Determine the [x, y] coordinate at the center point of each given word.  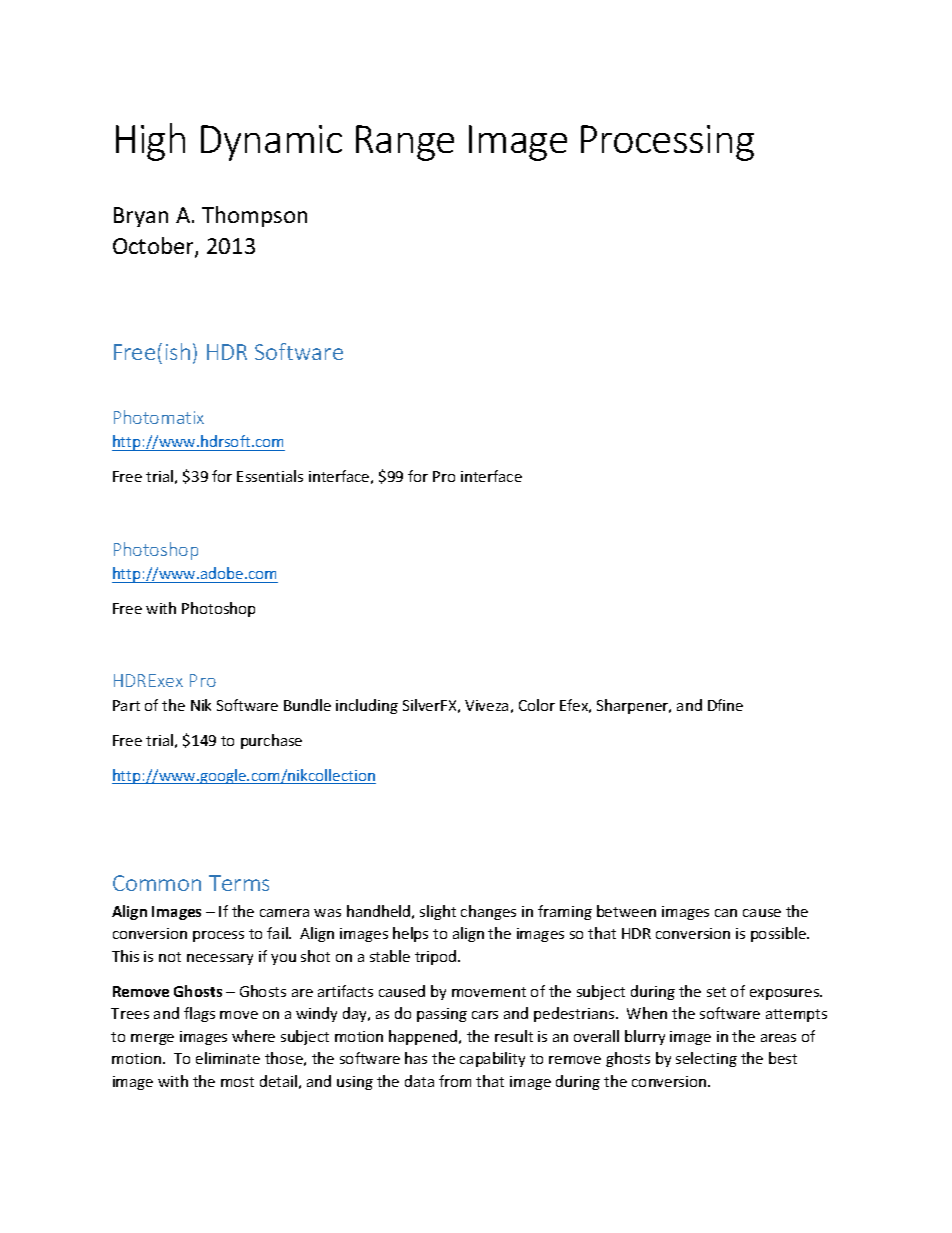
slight [438, 912]
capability [492, 1059]
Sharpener [634, 706]
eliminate [228, 1058]
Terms [239, 883]
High [150, 142]
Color [537, 705]
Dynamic [271, 143]
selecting [706, 1059]
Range [405, 143]
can [726, 913]
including [367, 706]
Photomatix [159, 417]
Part [126, 705]
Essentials [270, 476]
